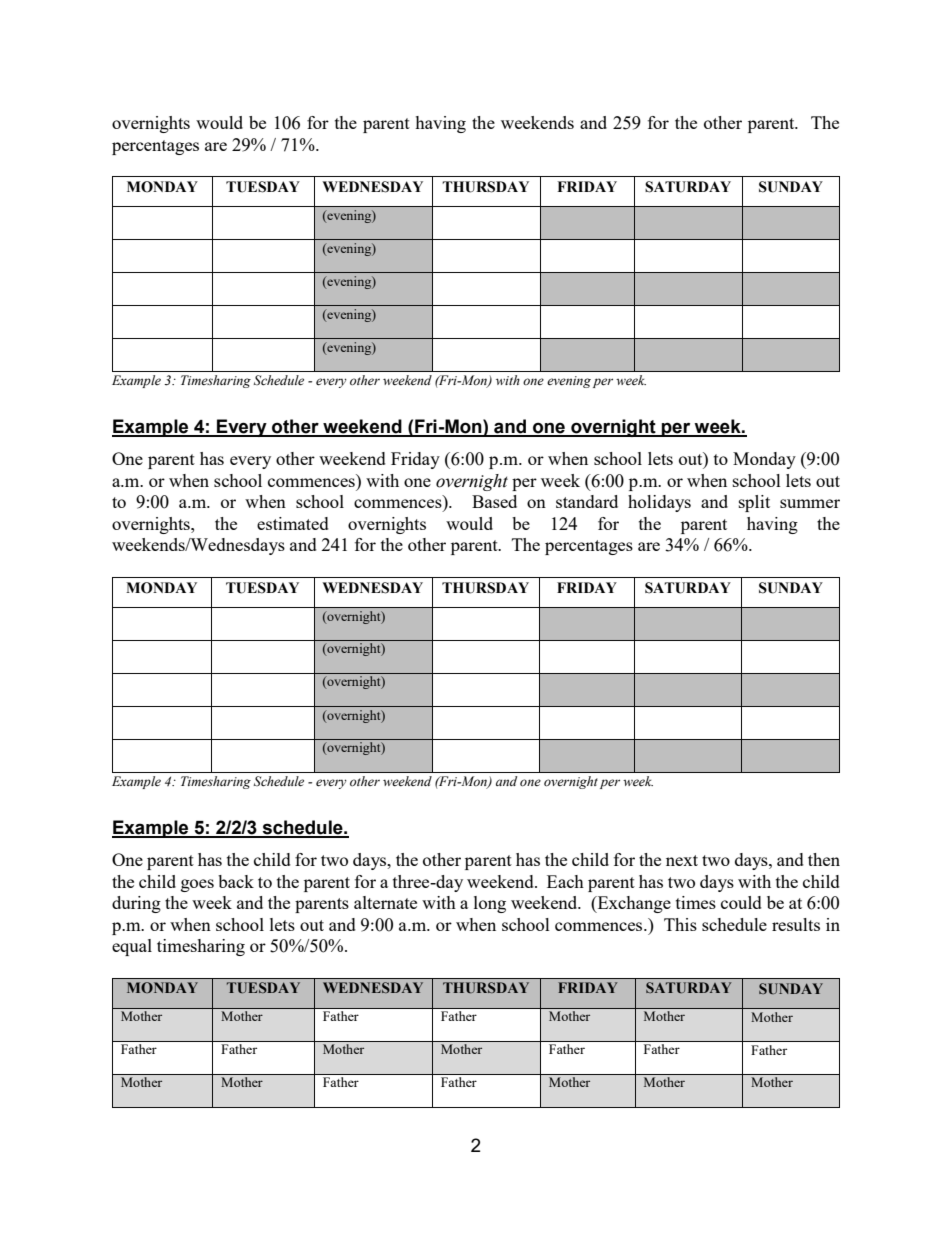 This screenshot has height=1233, width=952. Describe the element at coordinates (754, 503) in the screenshot. I see `split` at that location.
